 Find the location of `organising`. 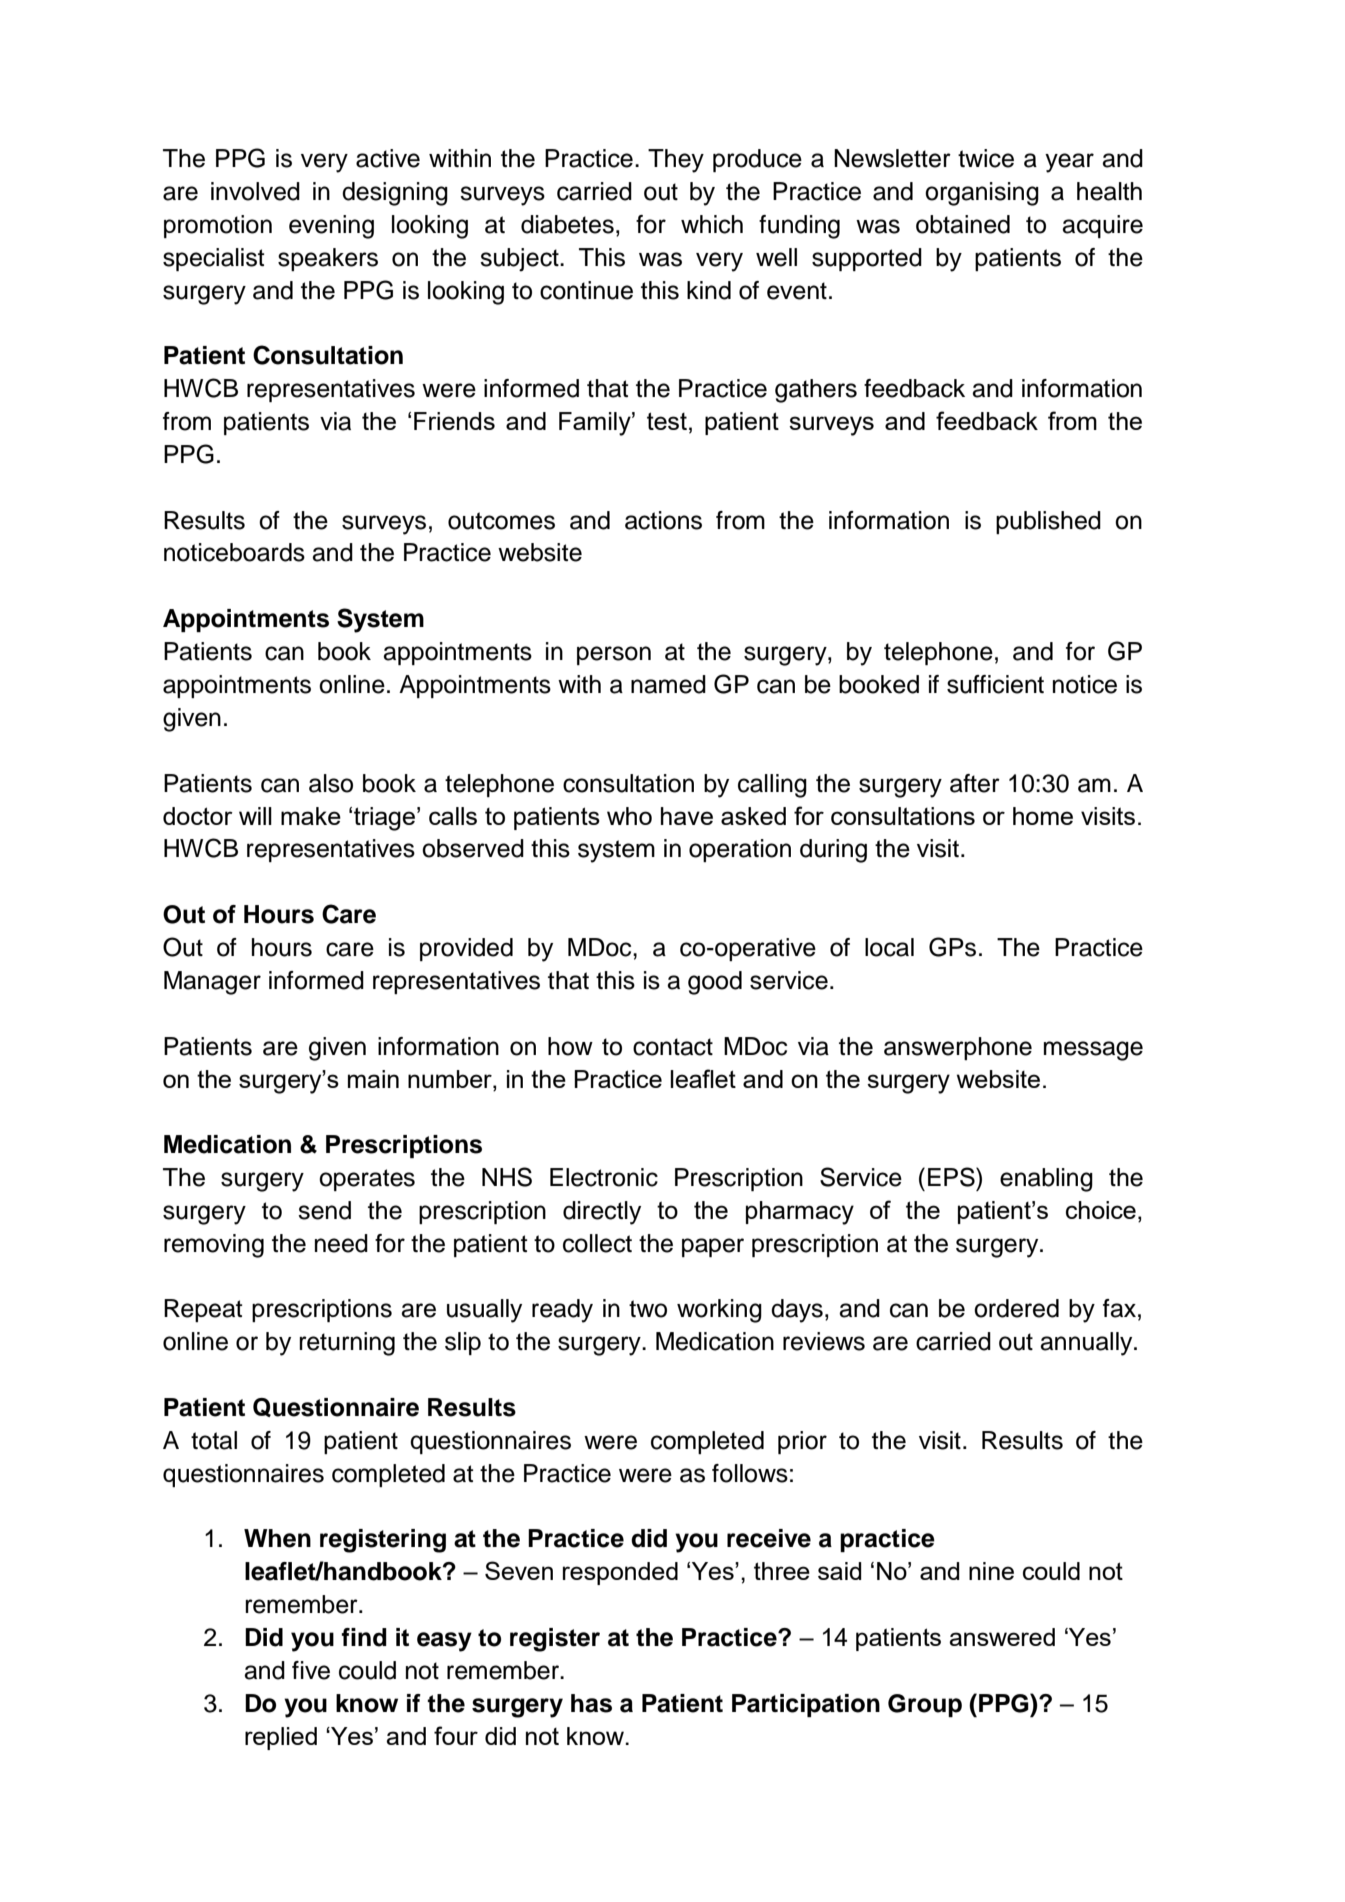

organising is located at coordinates (982, 194).
